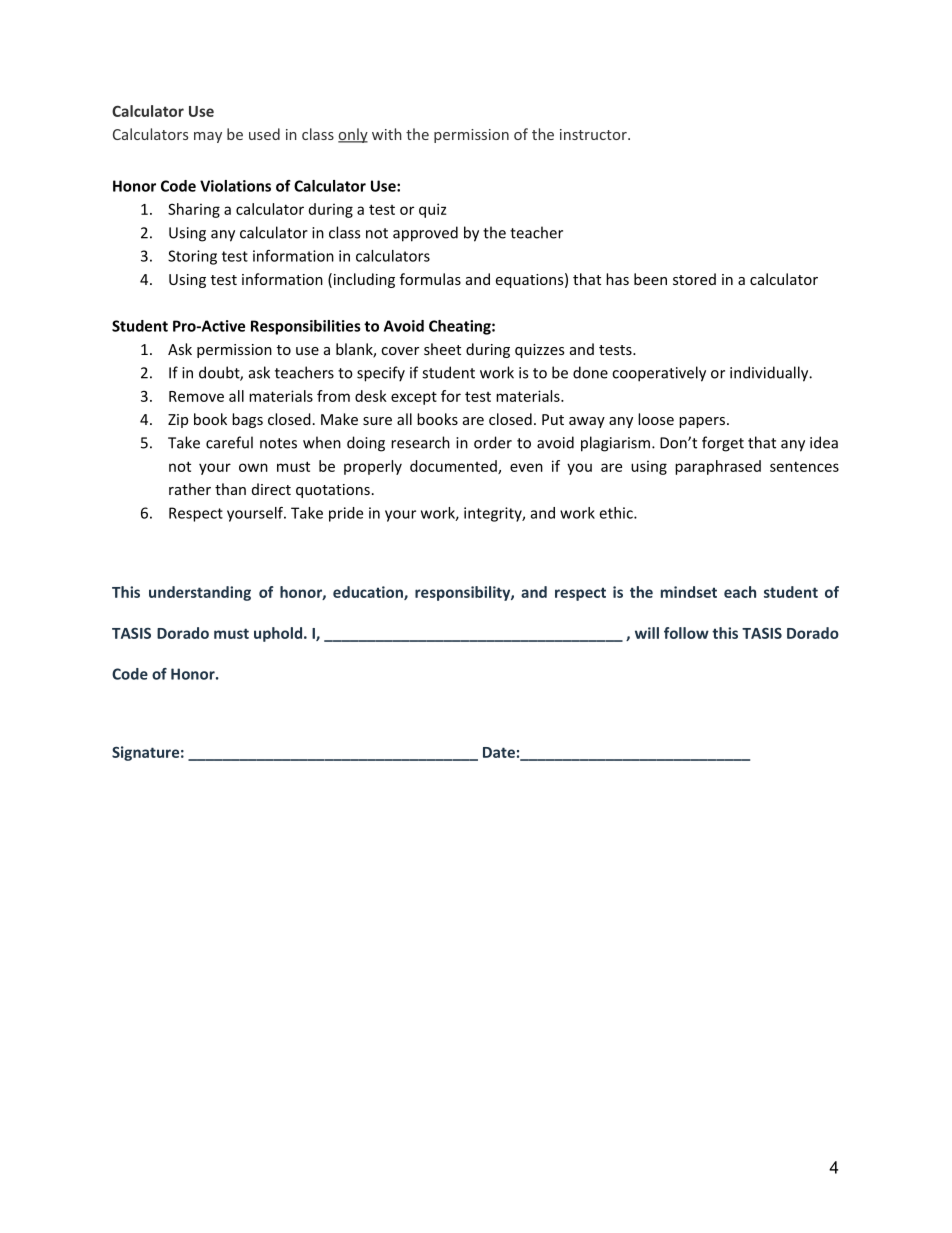  What do you see at coordinates (279, 634) in the document?
I see `uphold` at bounding box center [279, 634].
